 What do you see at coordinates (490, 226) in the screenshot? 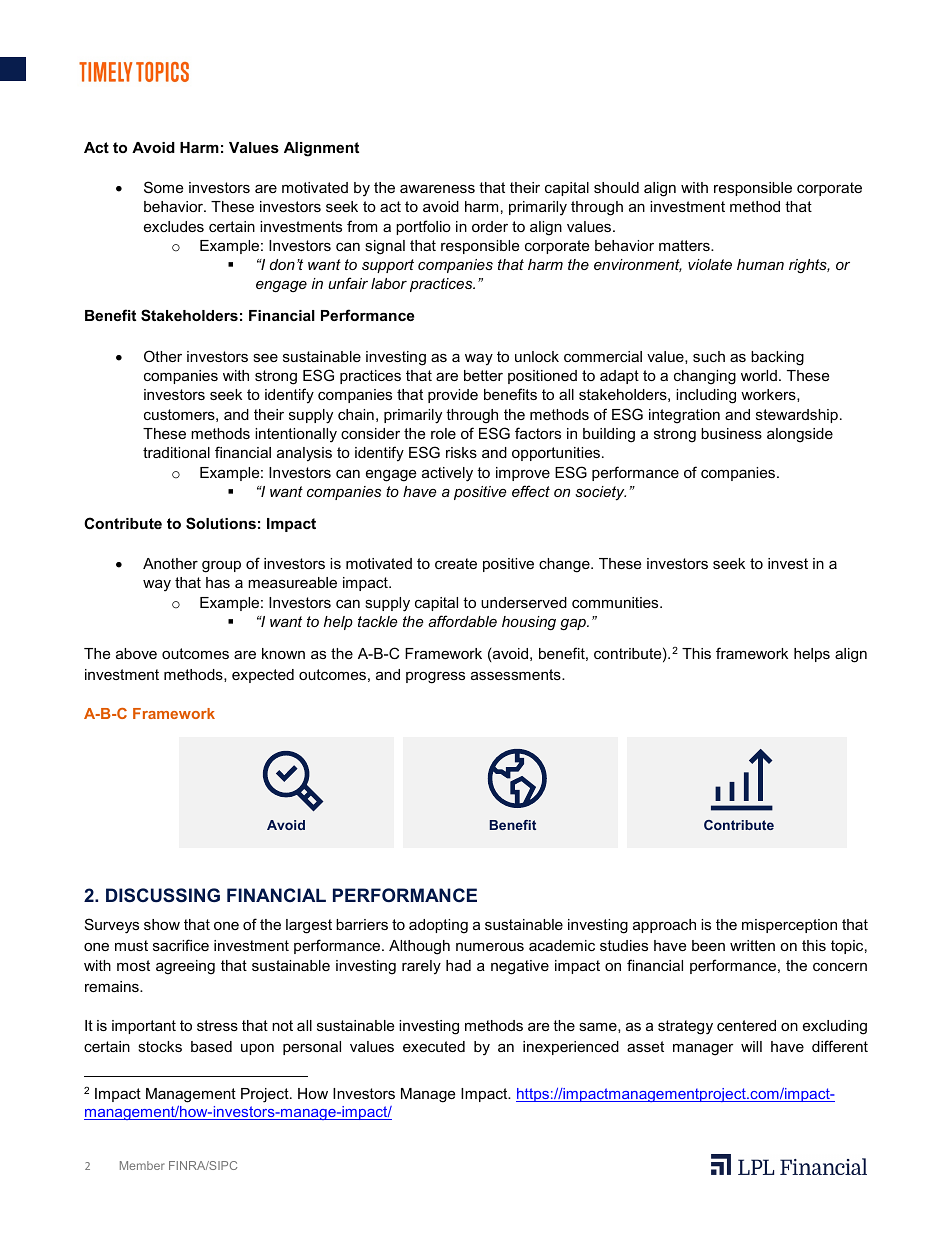
I see `order` at bounding box center [490, 226].
